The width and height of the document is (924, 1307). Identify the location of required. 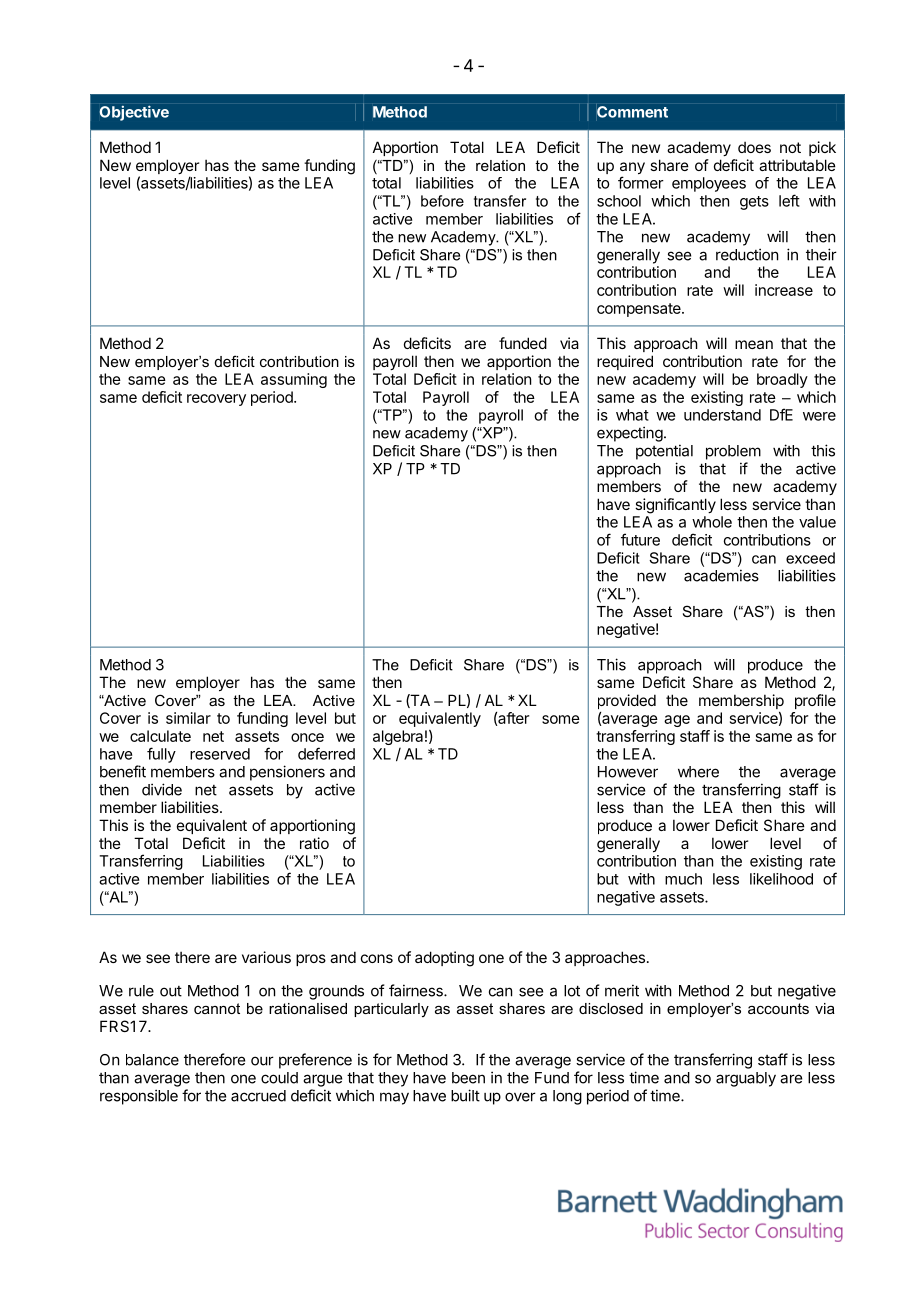
(625, 362).
